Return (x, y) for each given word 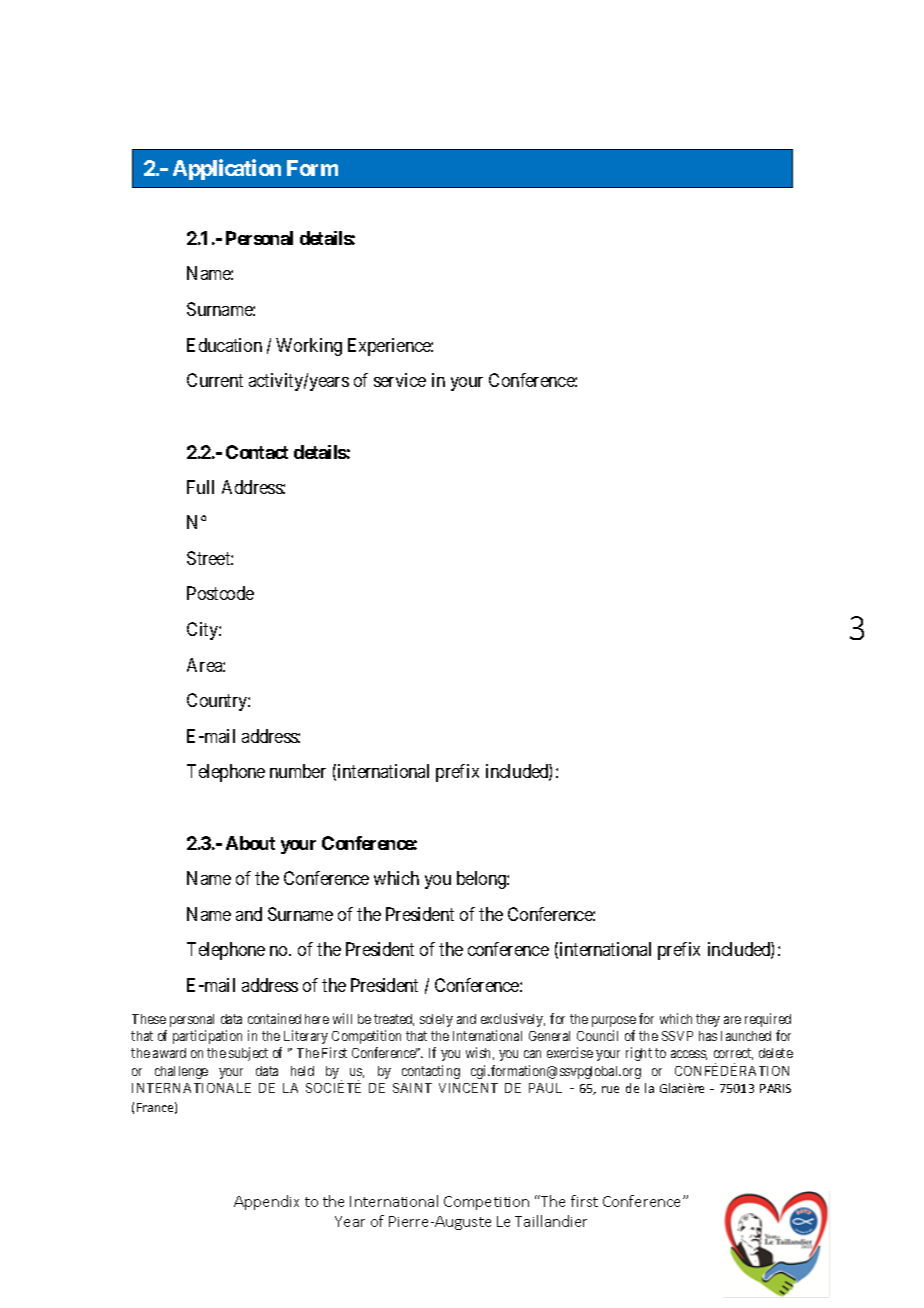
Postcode (220, 593)
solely (436, 1020)
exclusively (513, 1020)
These (149, 1019)
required (768, 1020)
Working (309, 347)
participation (207, 1037)
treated (394, 1020)
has (708, 1036)
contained (274, 1018)
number (298, 771)
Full (200, 487)
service (400, 380)
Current (215, 380)
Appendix (266, 1202)
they (708, 1020)
